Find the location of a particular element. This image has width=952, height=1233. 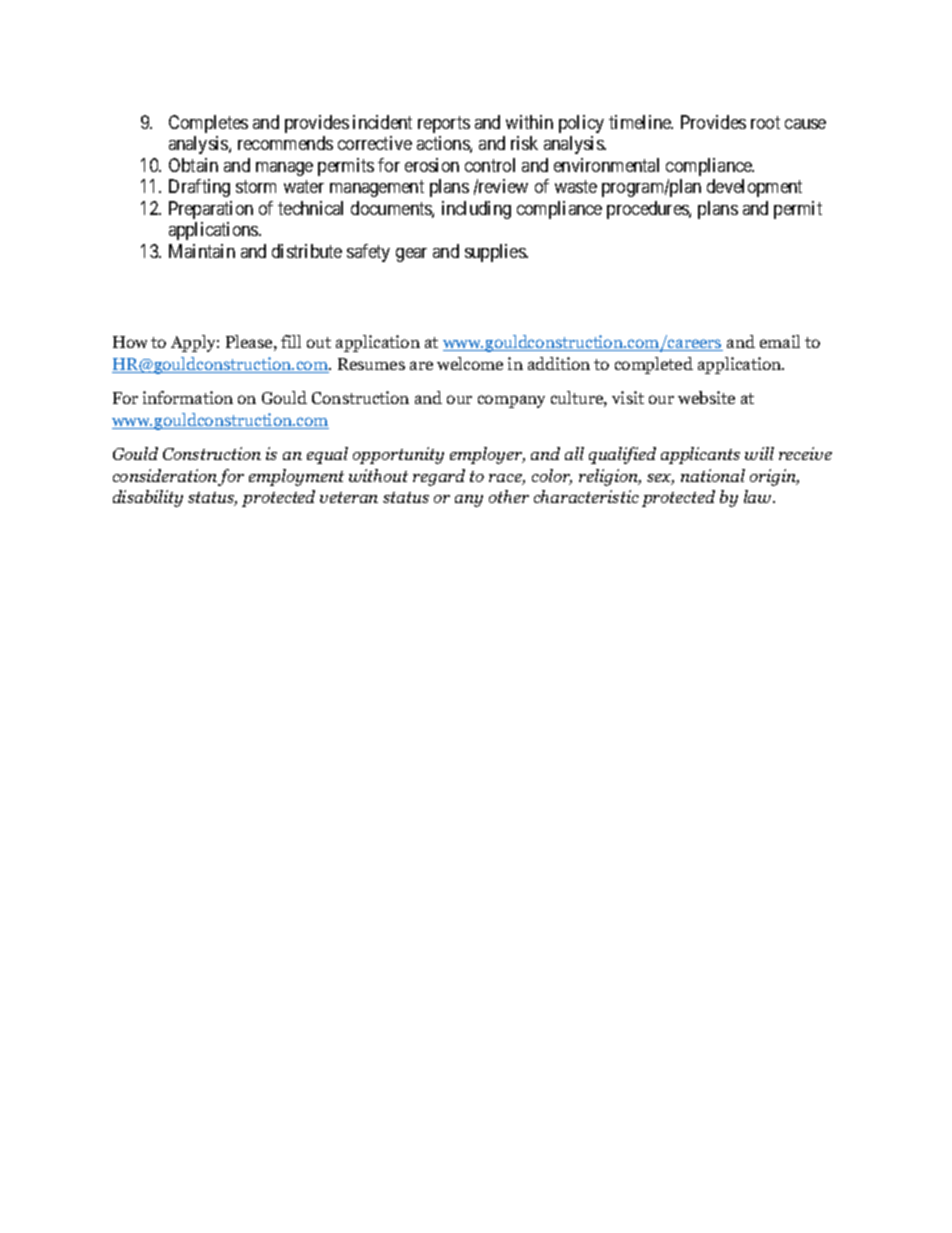

Maintain is located at coordinates (202, 251).
